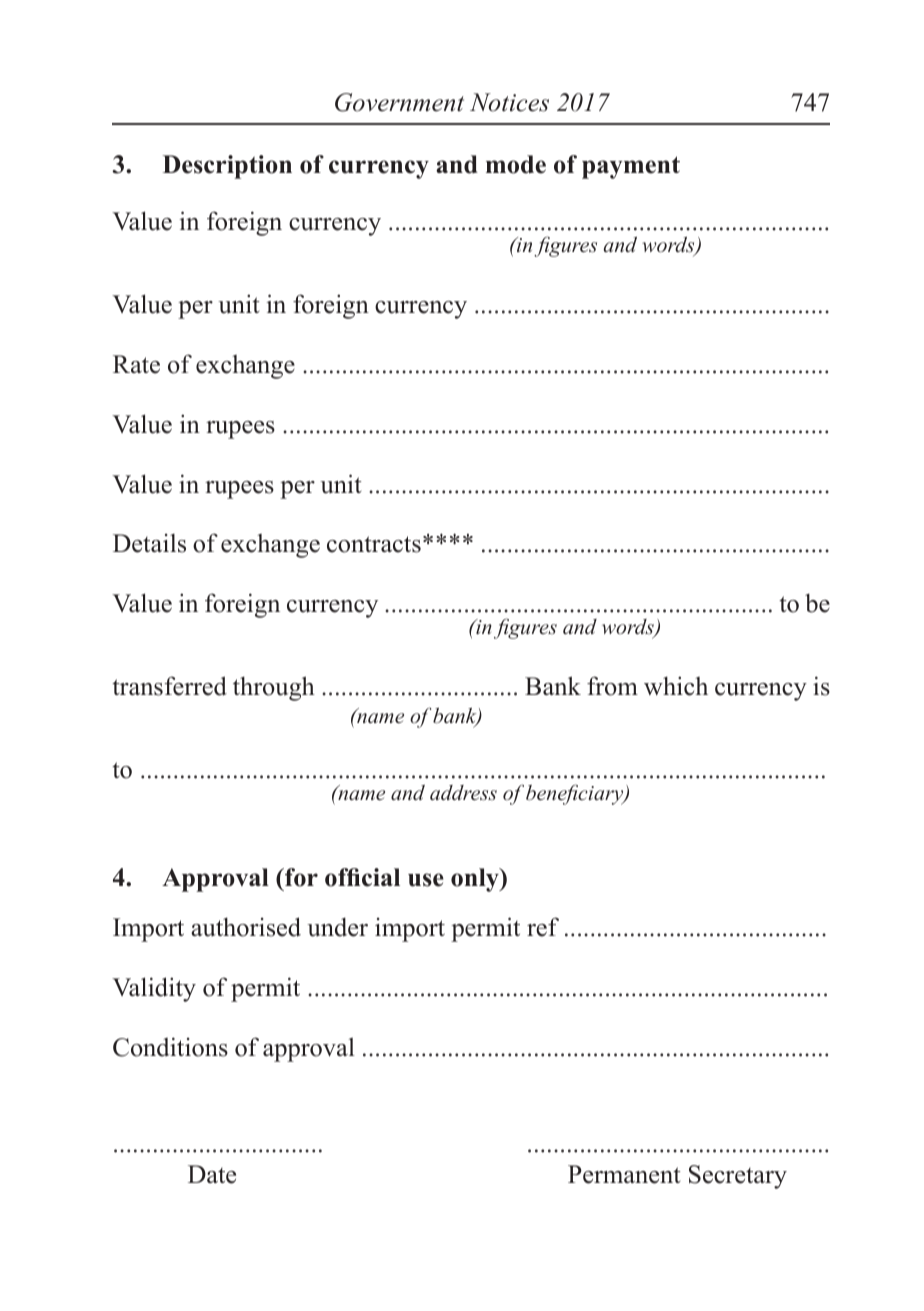 Image resolution: width=924 pixels, height=1311 pixels. What do you see at coordinates (374, 544) in the document?
I see `contracts` at bounding box center [374, 544].
